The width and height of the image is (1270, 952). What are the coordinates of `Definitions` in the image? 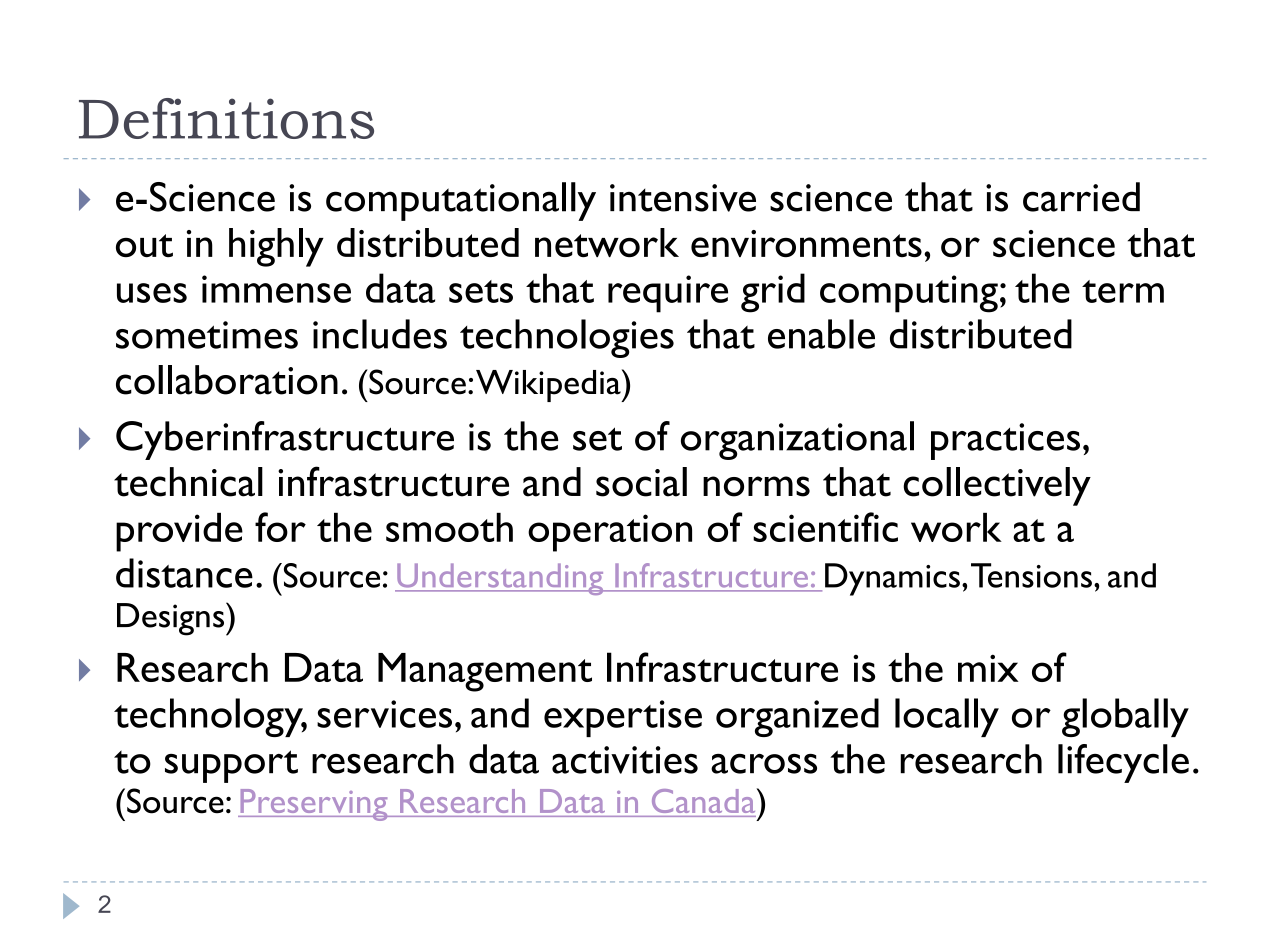 It's located at (226, 118).
